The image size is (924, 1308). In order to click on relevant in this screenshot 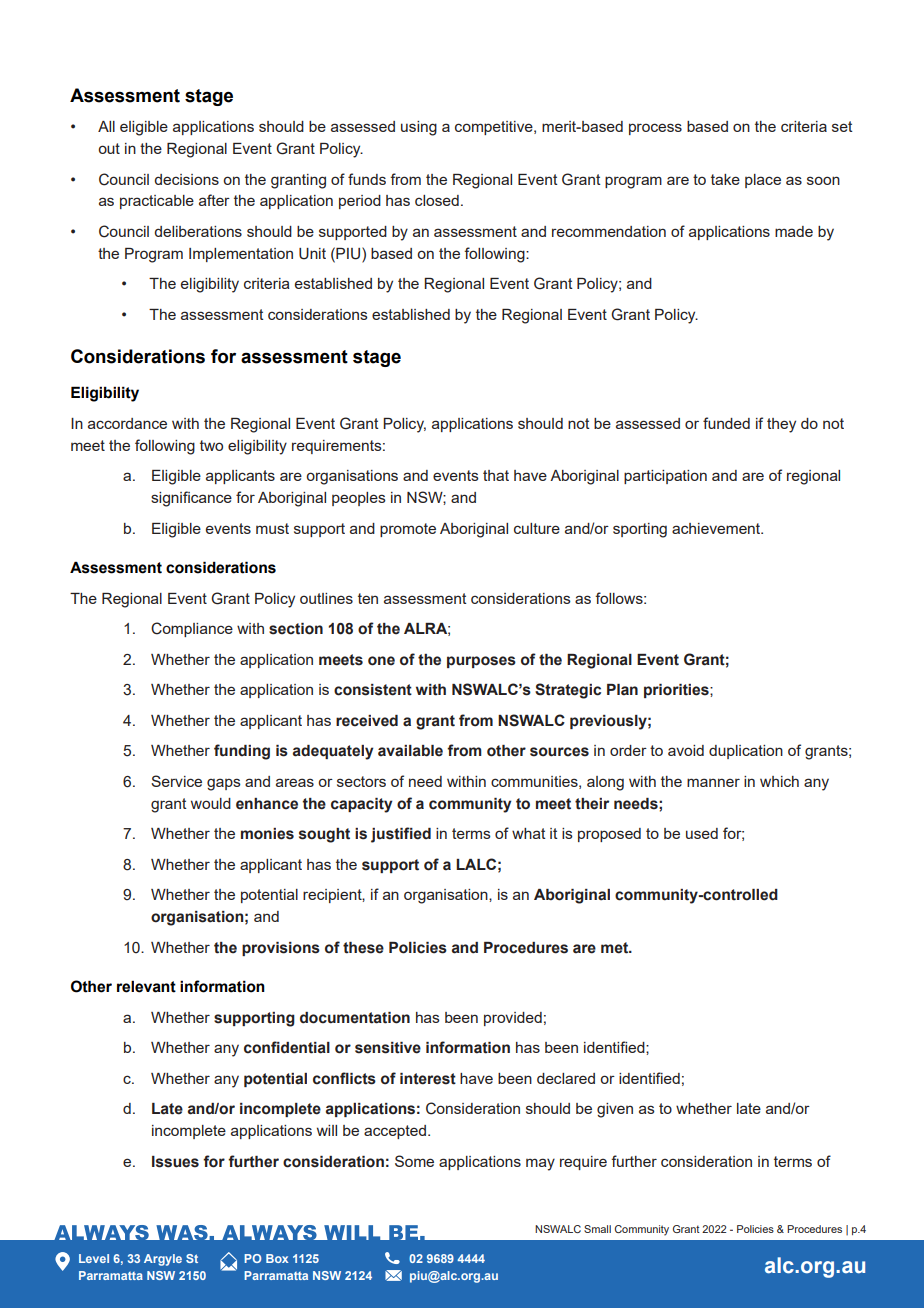, I will do `click(146, 986)`.
